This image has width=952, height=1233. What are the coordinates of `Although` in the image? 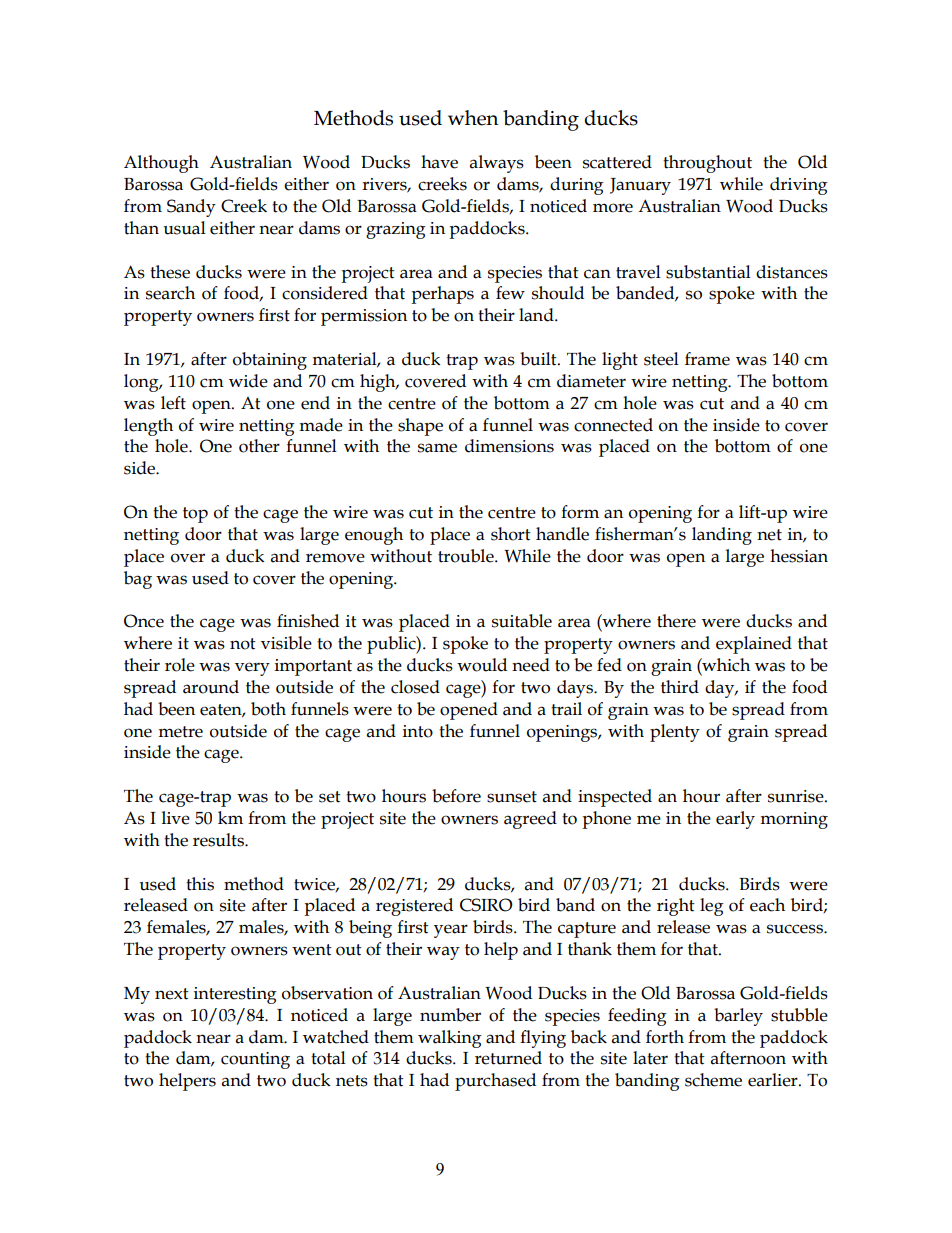 It's located at (161, 164).
